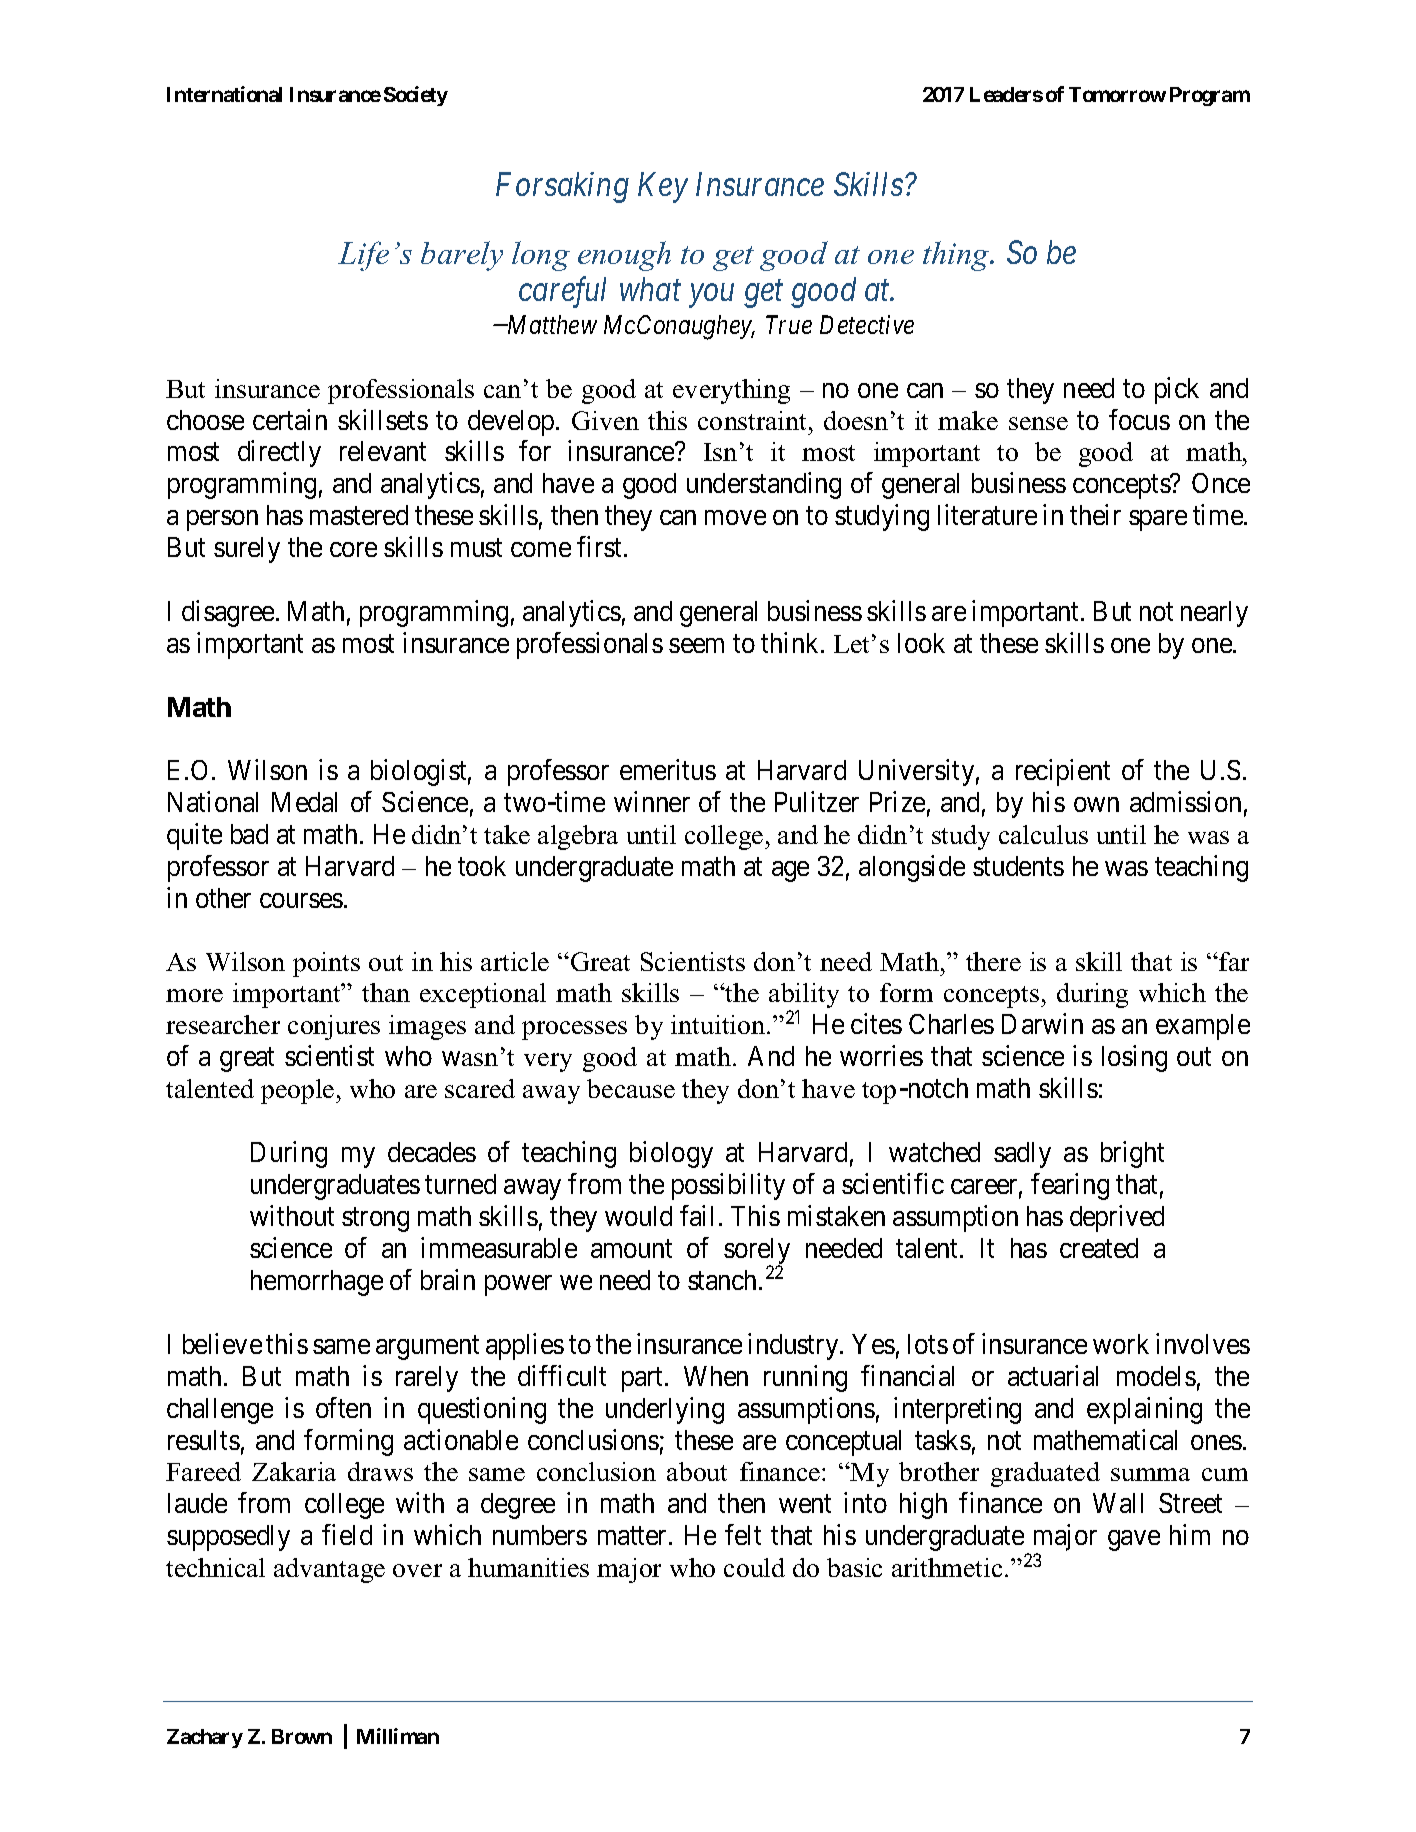  I want to click on Society, so click(416, 96).
